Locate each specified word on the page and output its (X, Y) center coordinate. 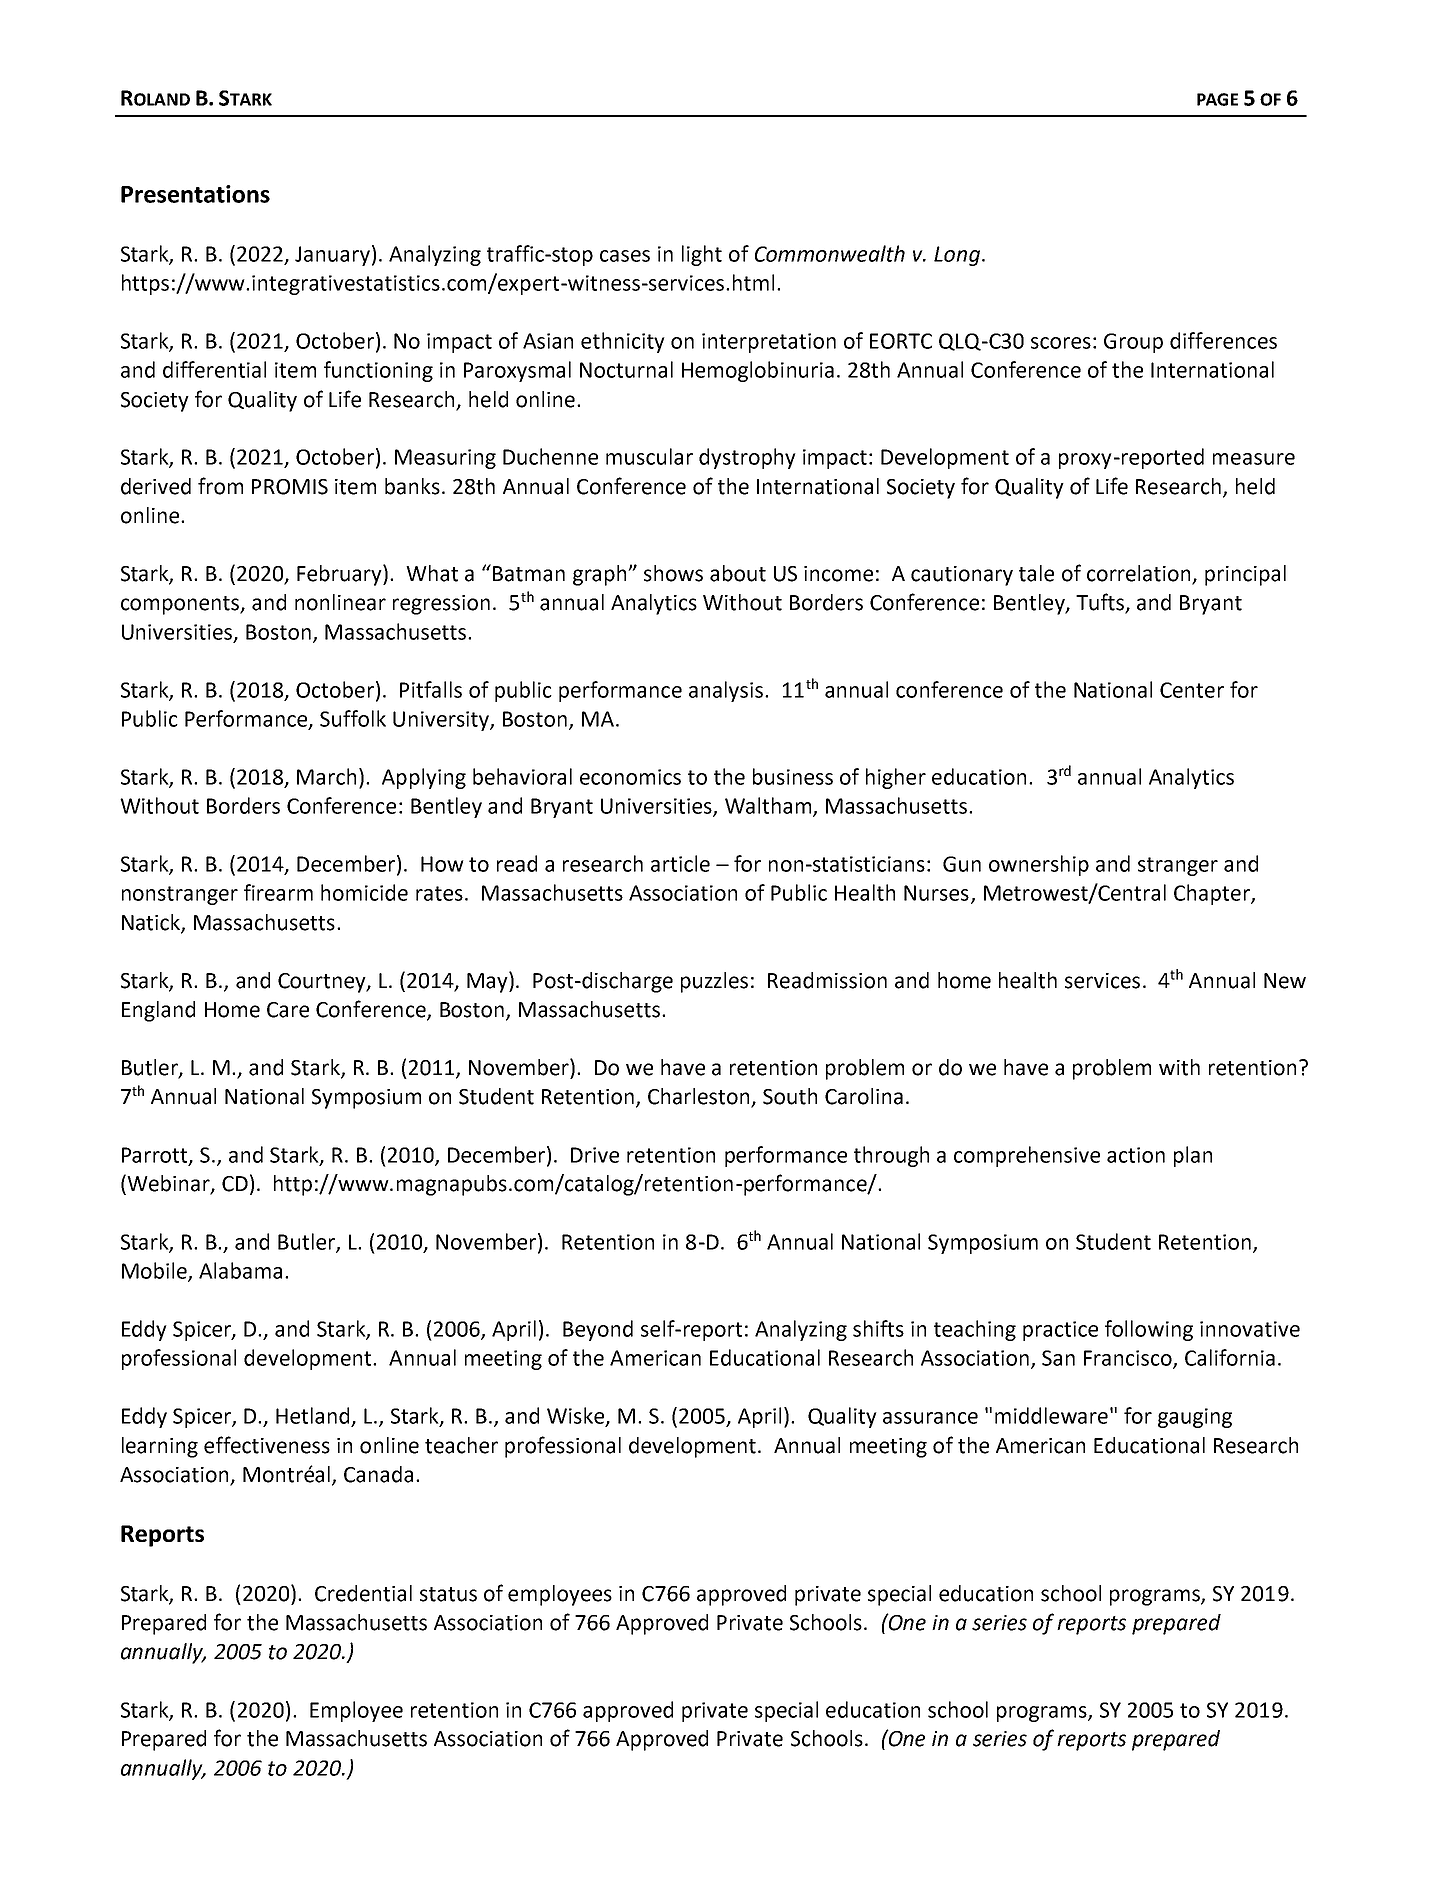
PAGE (1217, 99)
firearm (278, 892)
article (680, 863)
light (702, 255)
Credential (363, 1593)
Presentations (195, 194)
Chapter (1213, 894)
